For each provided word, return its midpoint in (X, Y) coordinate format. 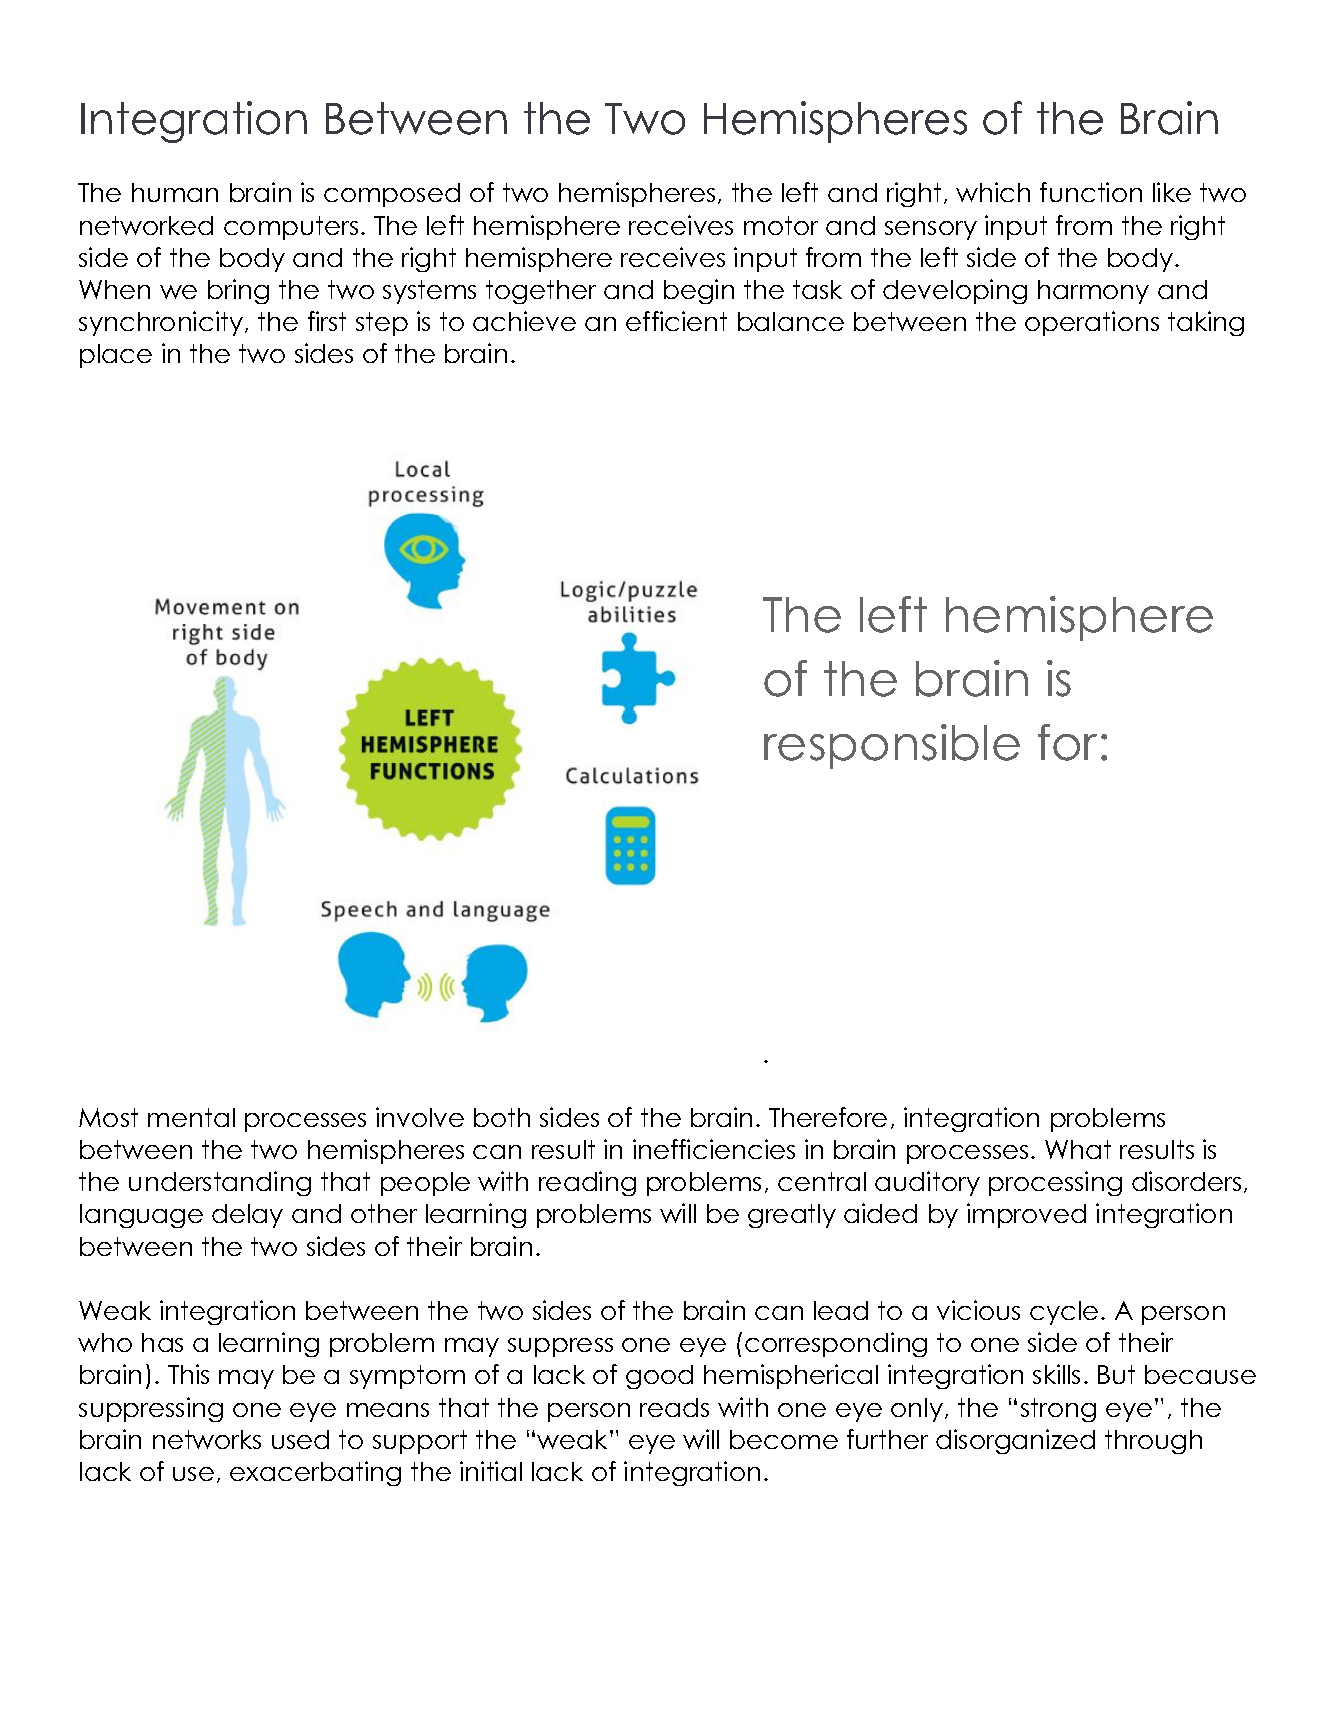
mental (191, 1117)
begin (699, 291)
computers (291, 228)
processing (1055, 1183)
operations (1092, 323)
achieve (524, 321)
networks (207, 1439)
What (1078, 1149)
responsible (892, 746)
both (502, 1117)
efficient (676, 321)
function (1091, 192)
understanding (220, 1183)
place (116, 356)
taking (1206, 323)
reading (587, 1183)
